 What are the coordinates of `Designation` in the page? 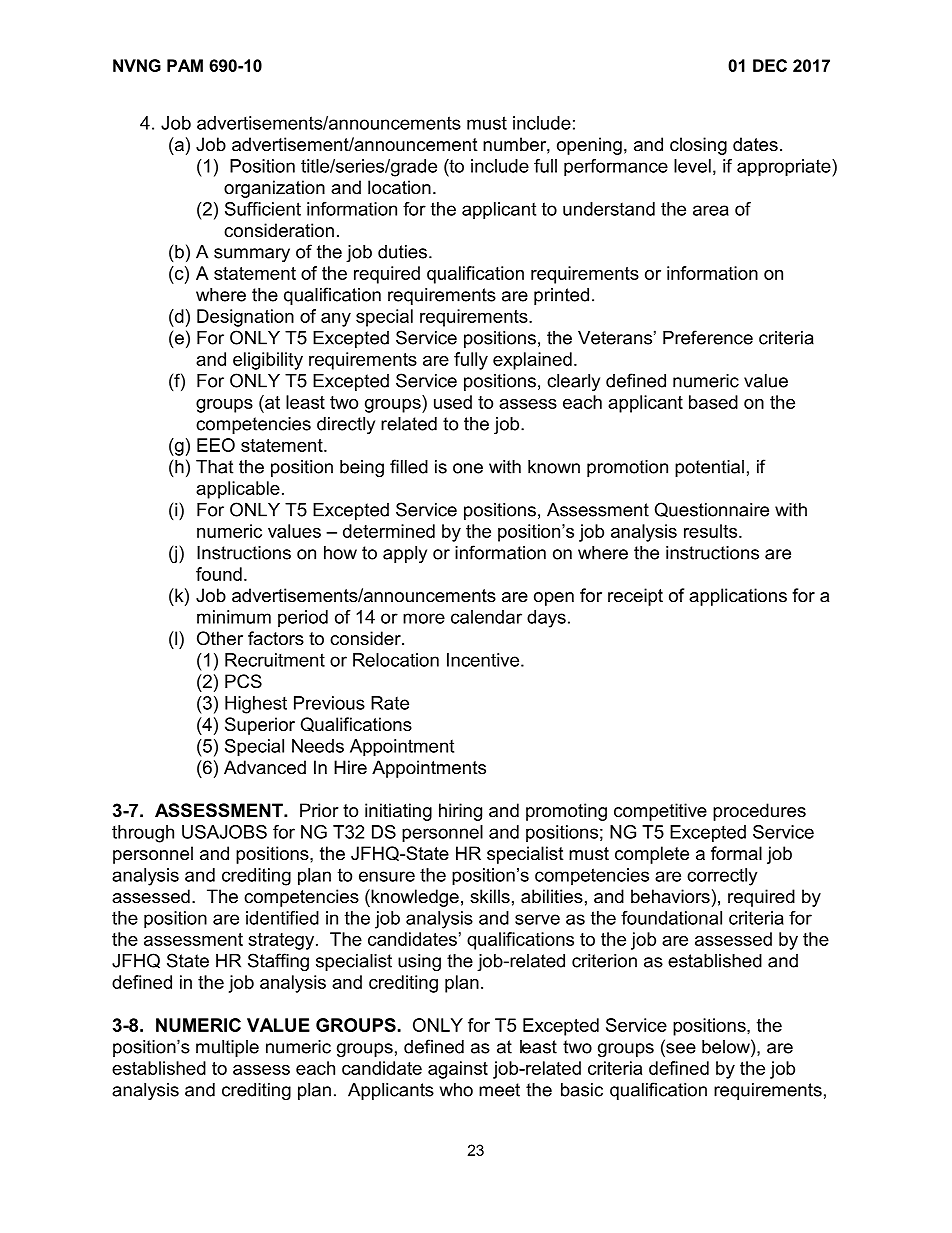 It's located at (245, 318).
